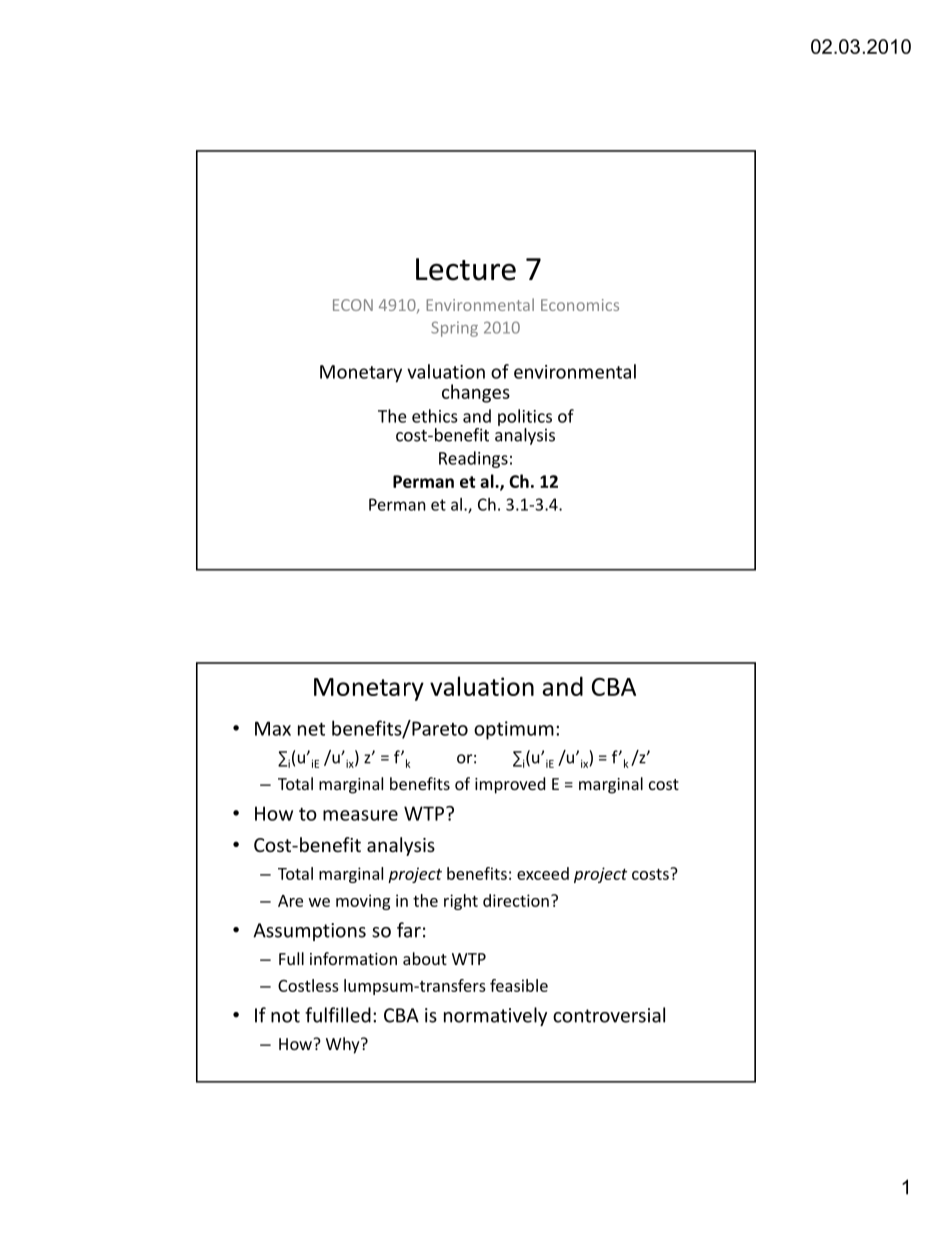  I want to click on ethics, so click(435, 416).
